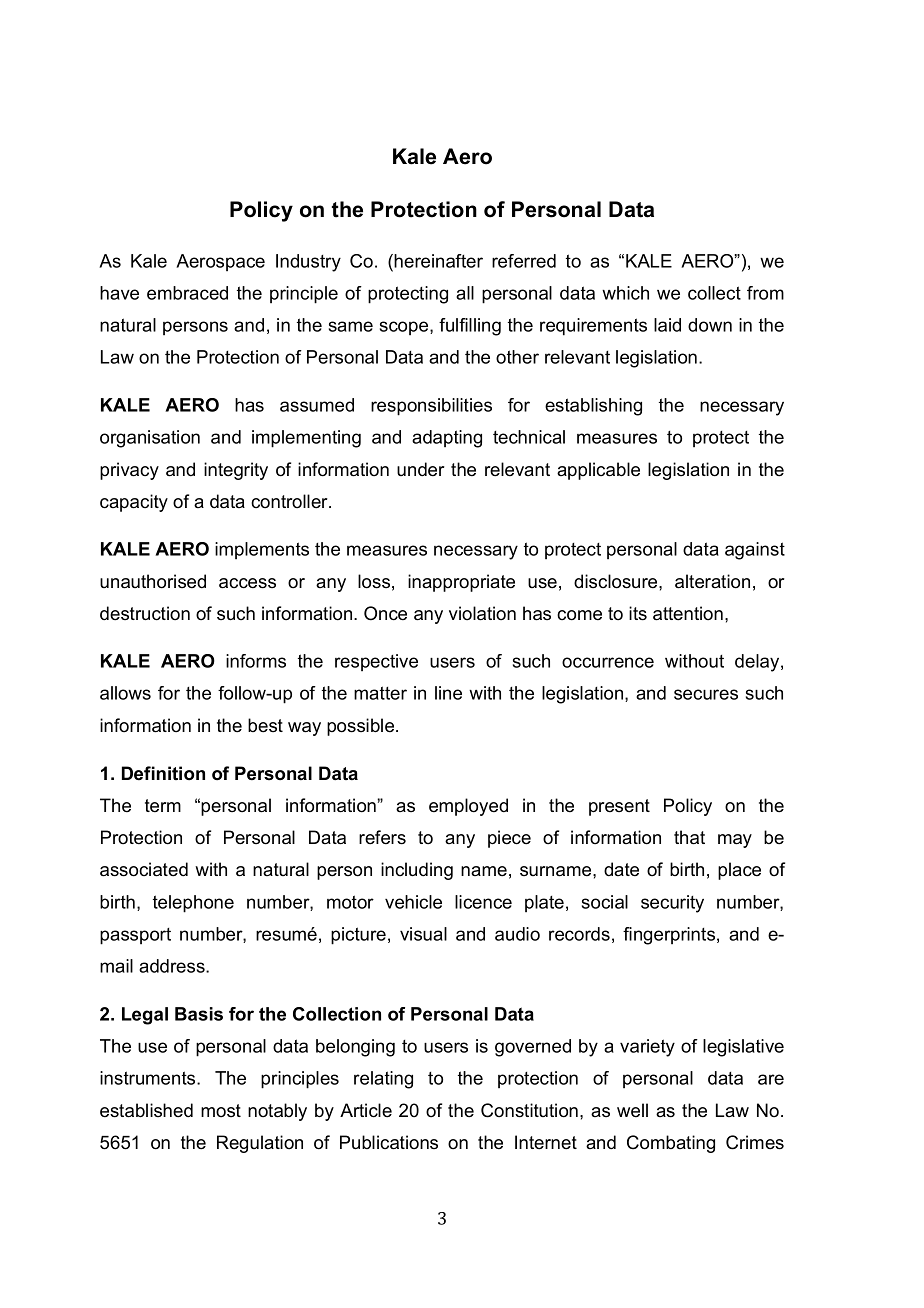  What do you see at coordinates (163, 806) in the document?
I see `term` at bounding box center [163, 806].
